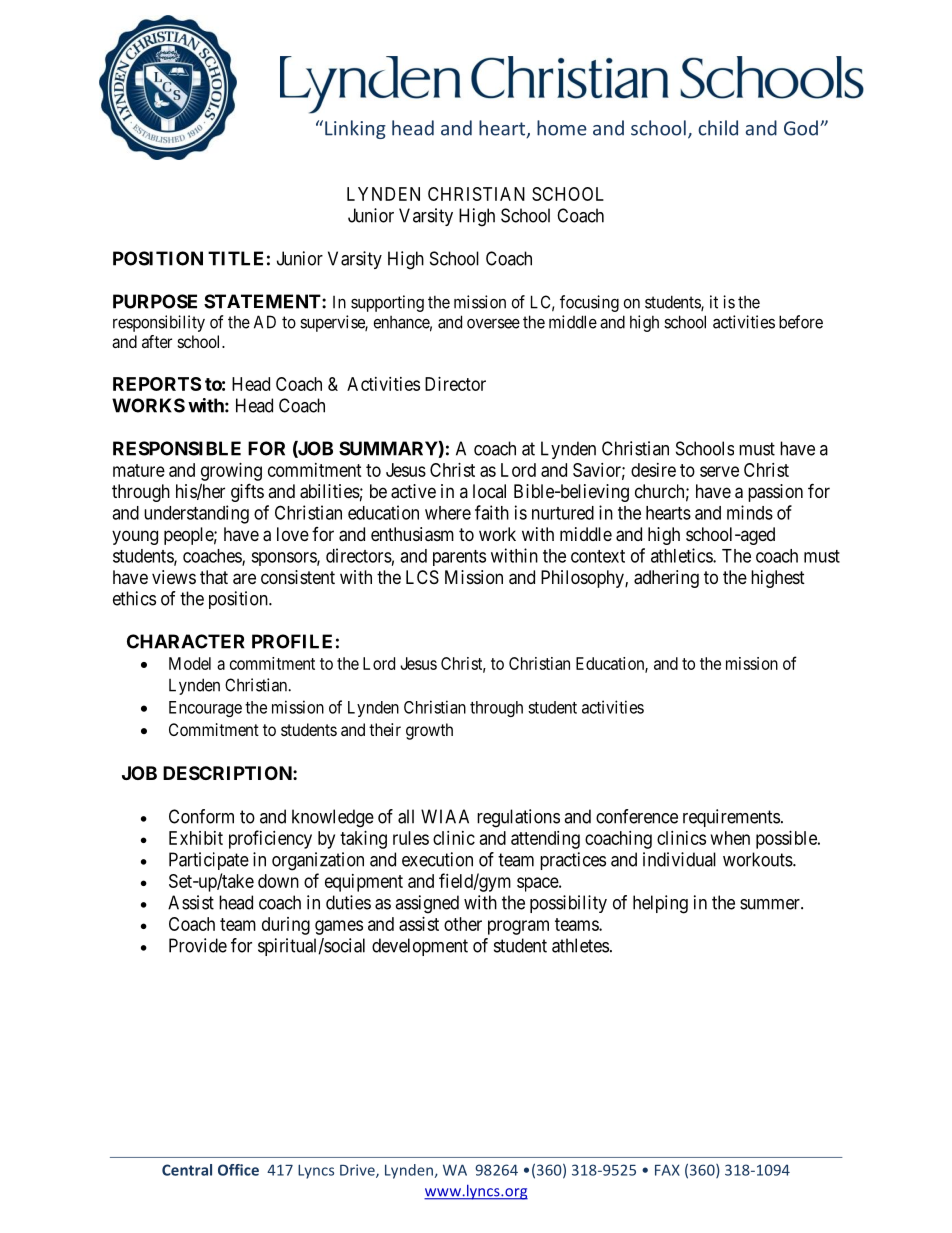 The image size is (952, 1233). I want to click on adhering, so click(666, 579).
